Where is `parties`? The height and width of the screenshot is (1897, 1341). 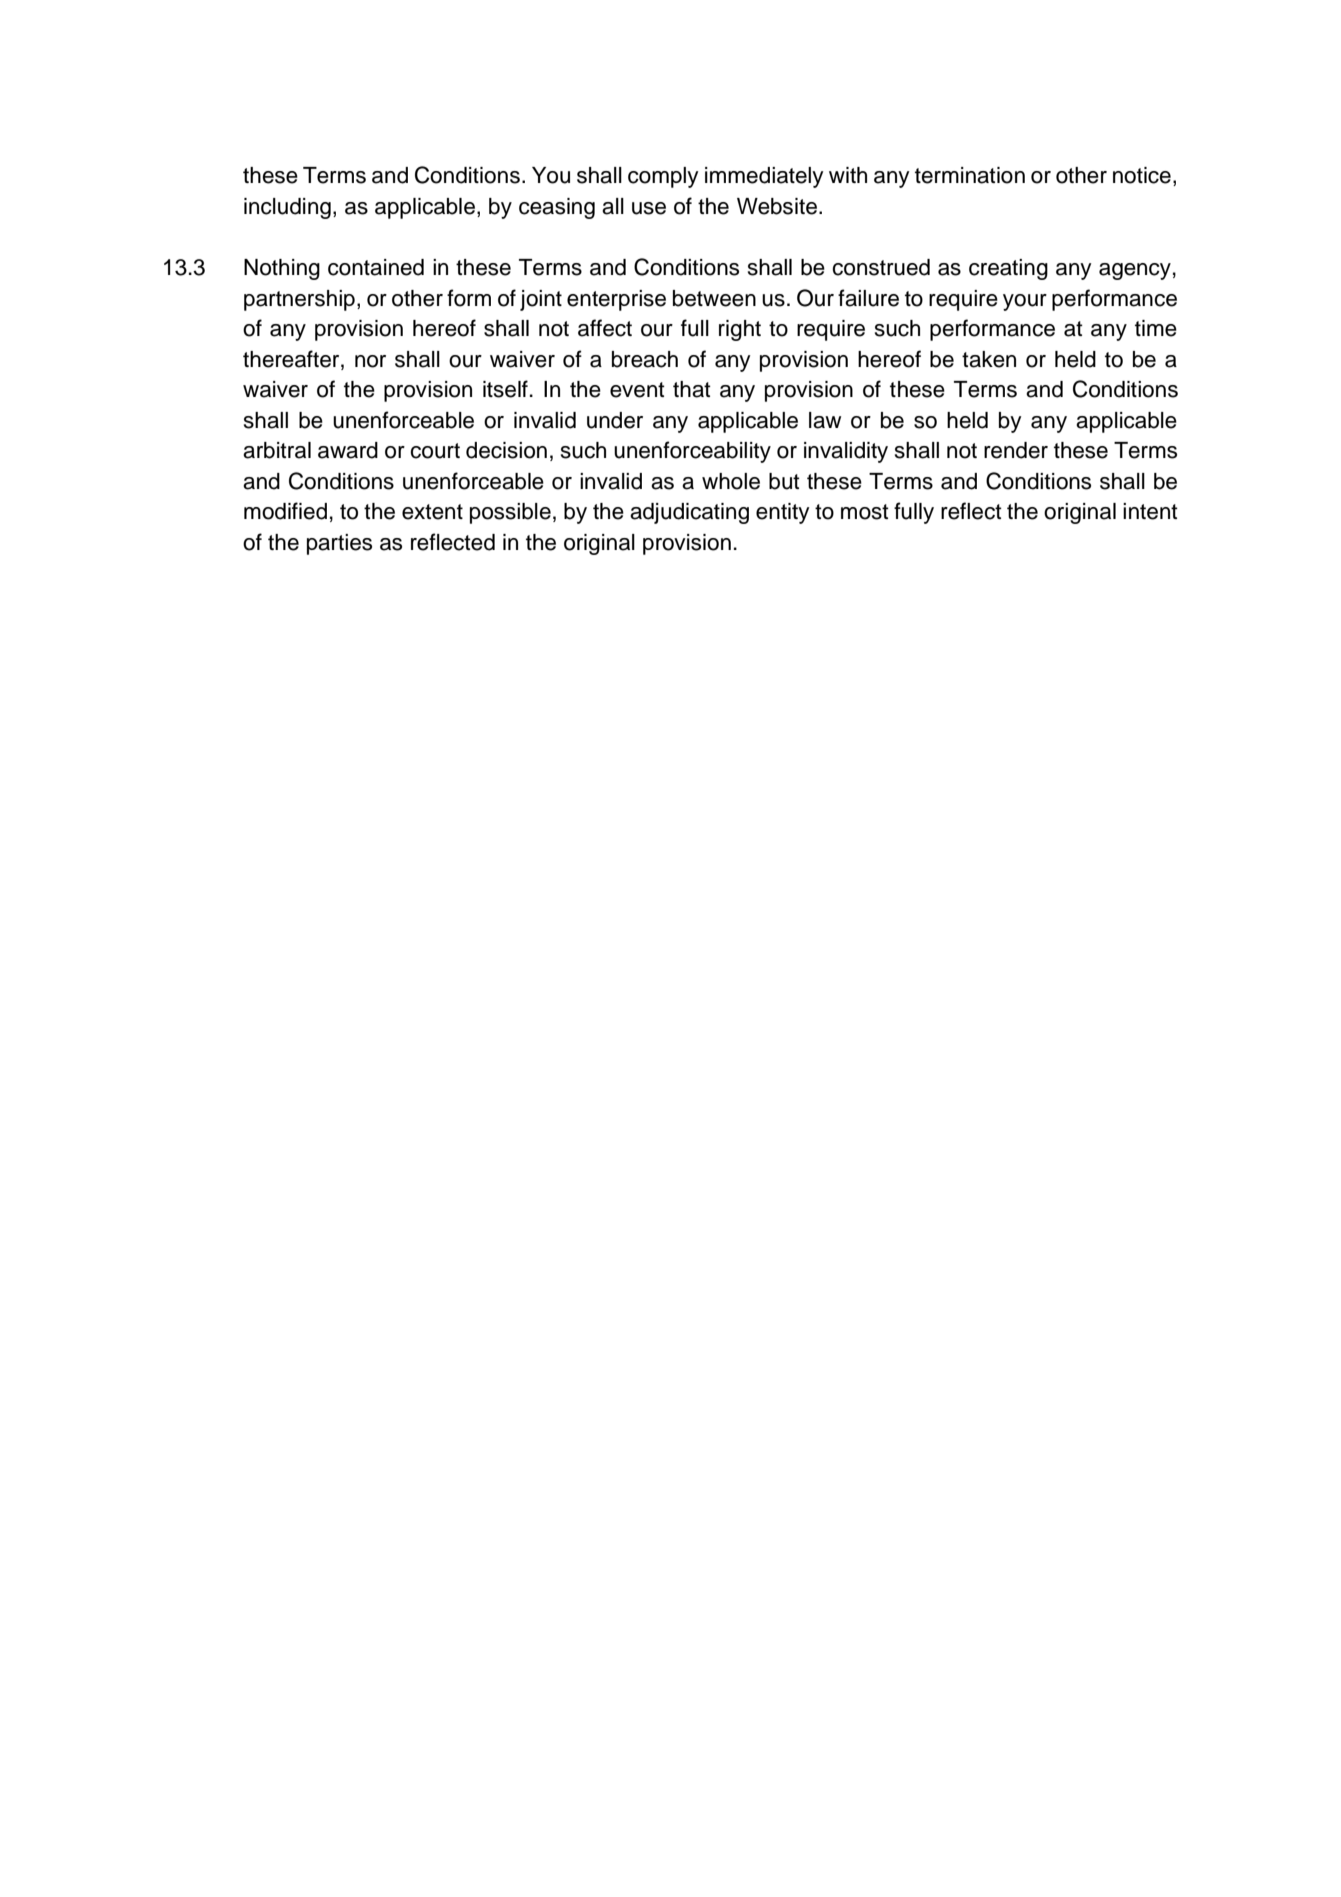
parties is located at coordinates (339, 544).
